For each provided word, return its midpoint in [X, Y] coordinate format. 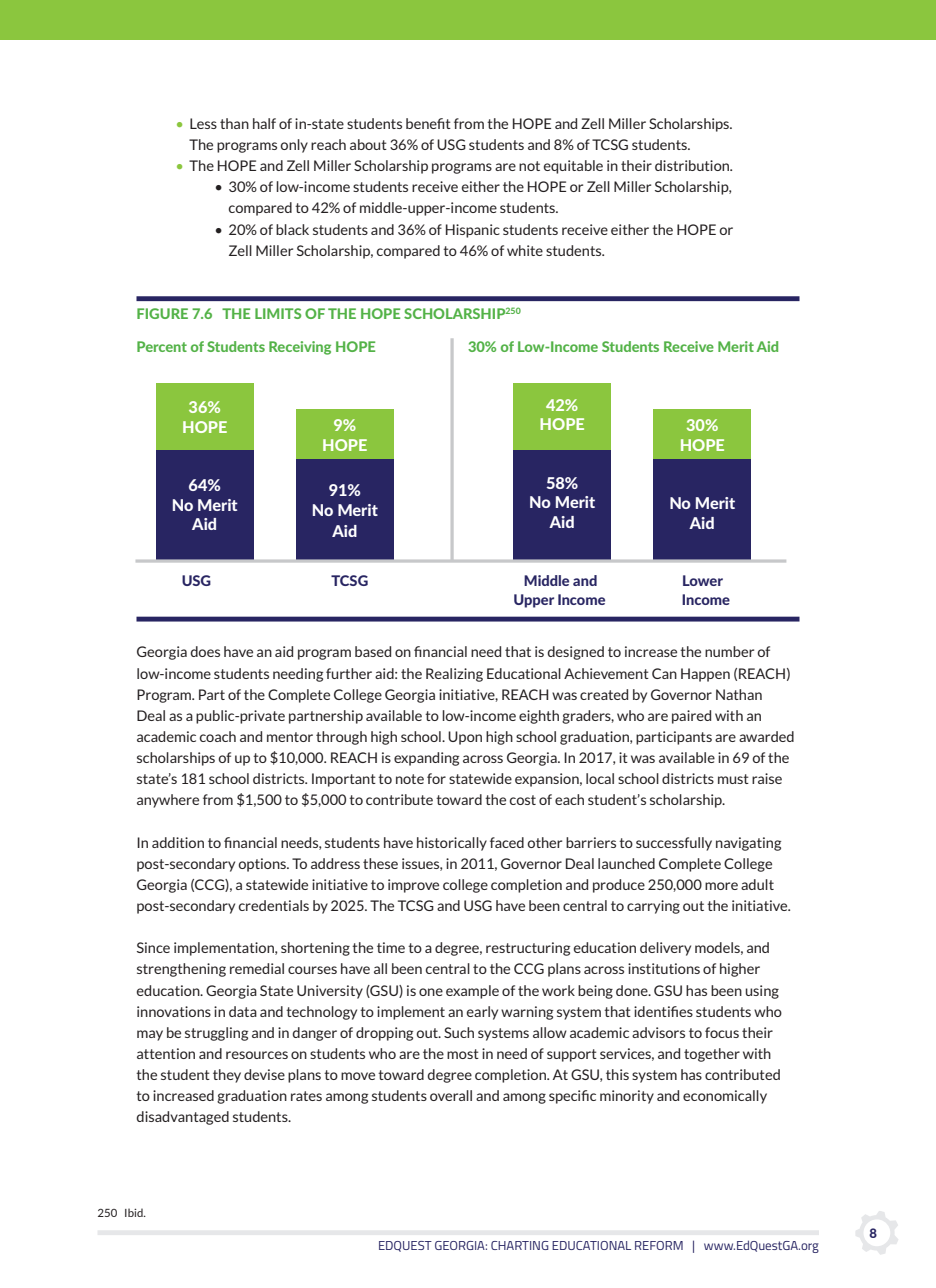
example [472, 992]
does [205, 651]
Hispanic [473, 231]
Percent [162, 346]
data [243, 1011]
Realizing [454, 675]
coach [217, 736]
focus [722, 1032]
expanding [426, 759]
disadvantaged [182, 1118]
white [525, 250]
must [733, 779]
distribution [693, 165]
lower [703, 580]
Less [203, 123]
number [729, 651]
